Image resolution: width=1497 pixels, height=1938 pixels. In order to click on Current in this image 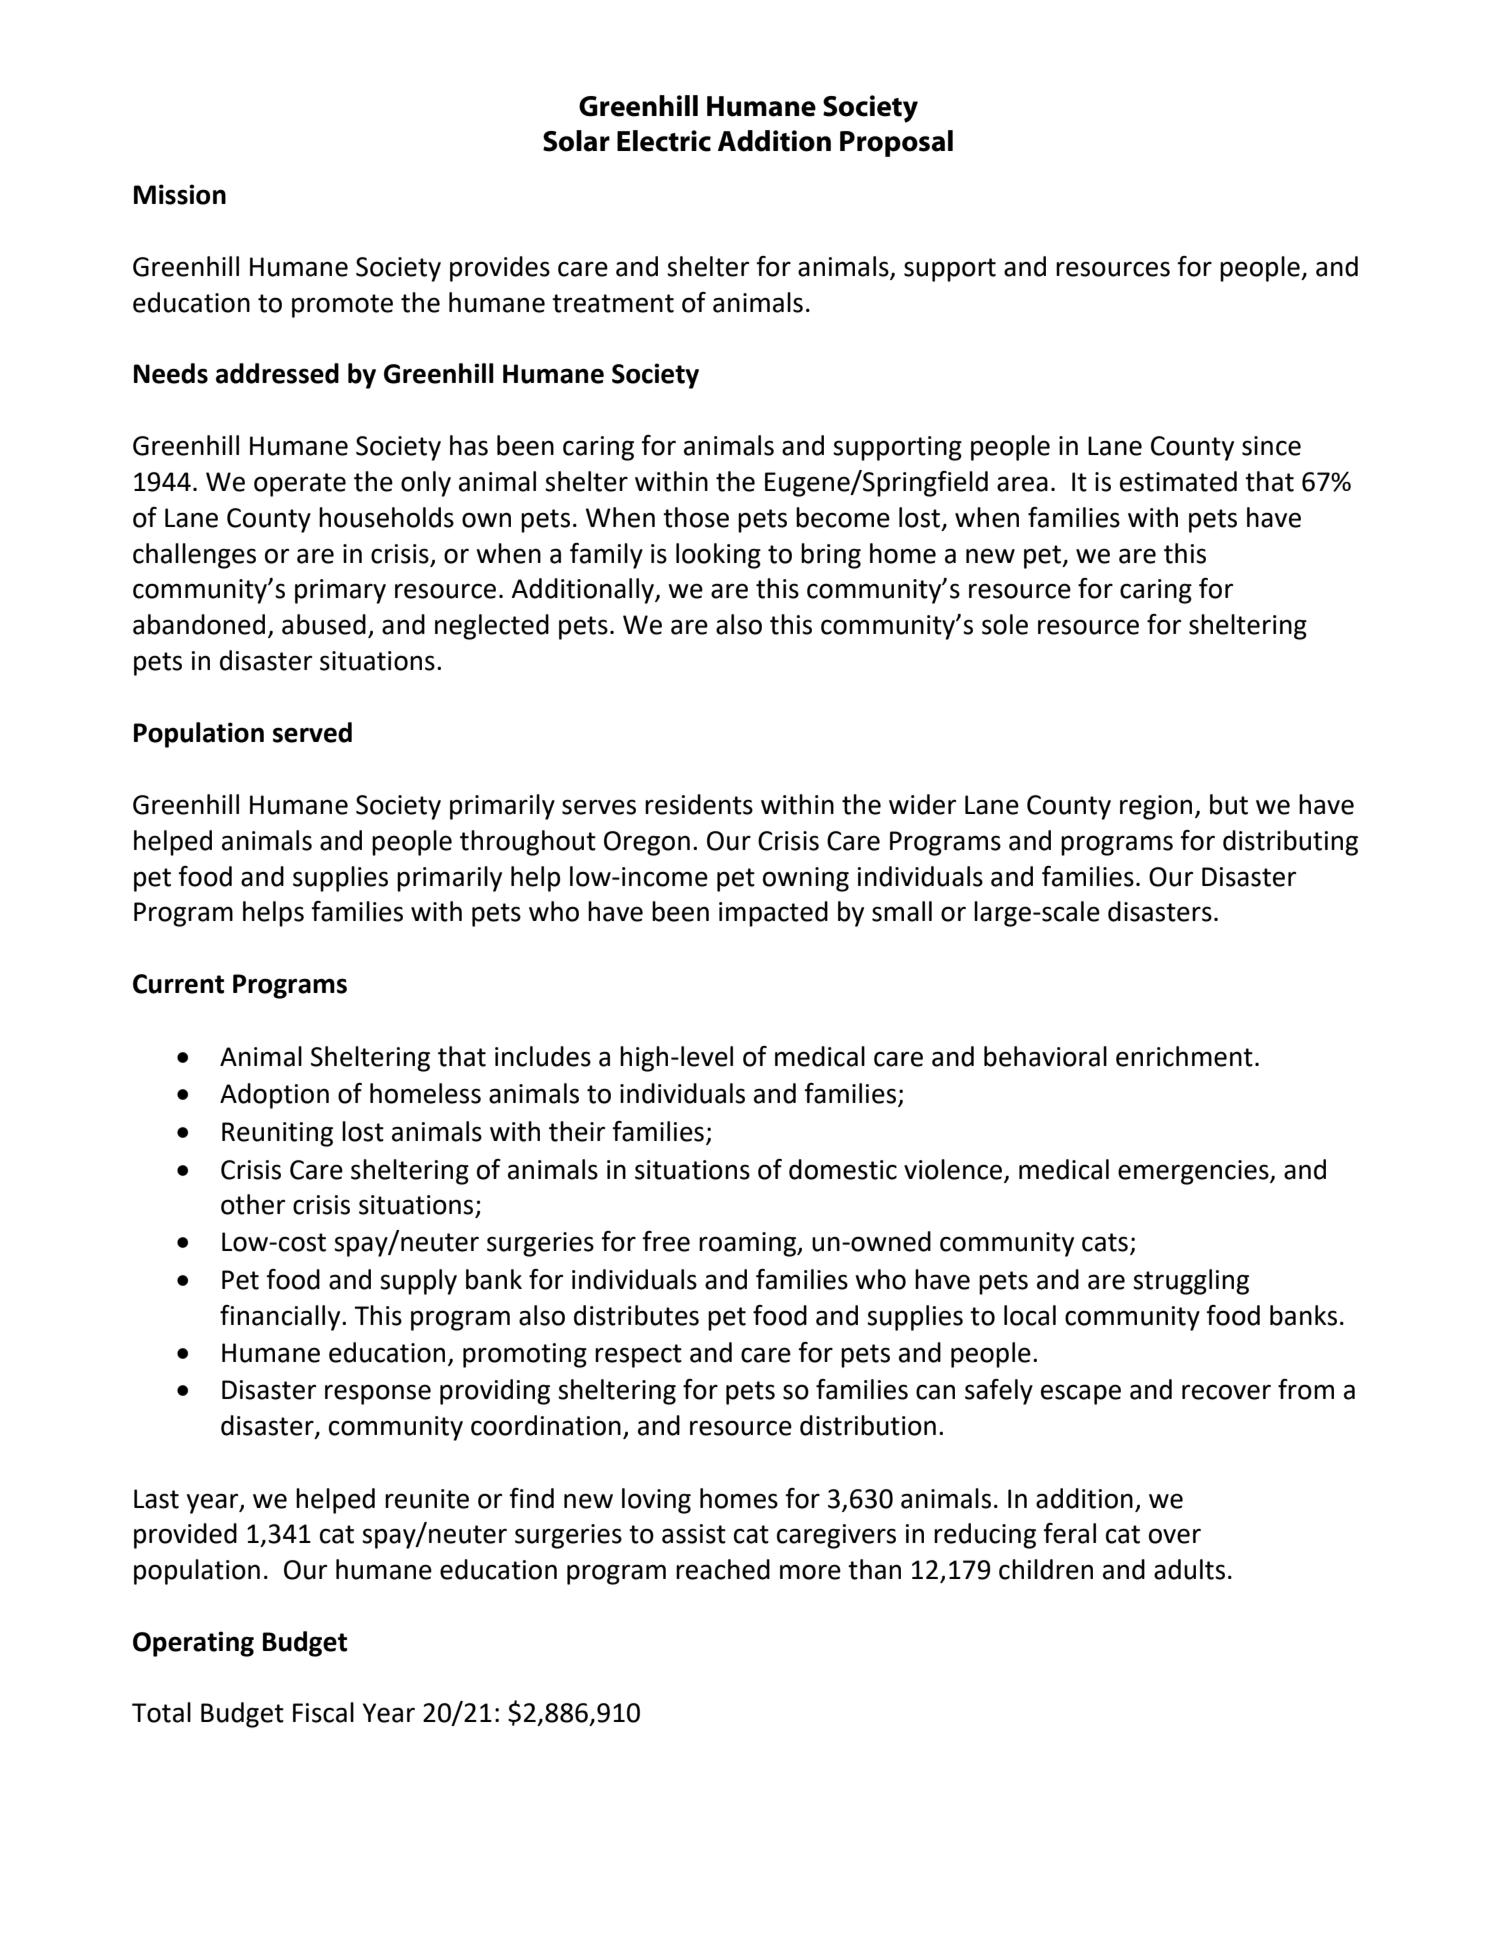, I will do `click(178, 984)`.
